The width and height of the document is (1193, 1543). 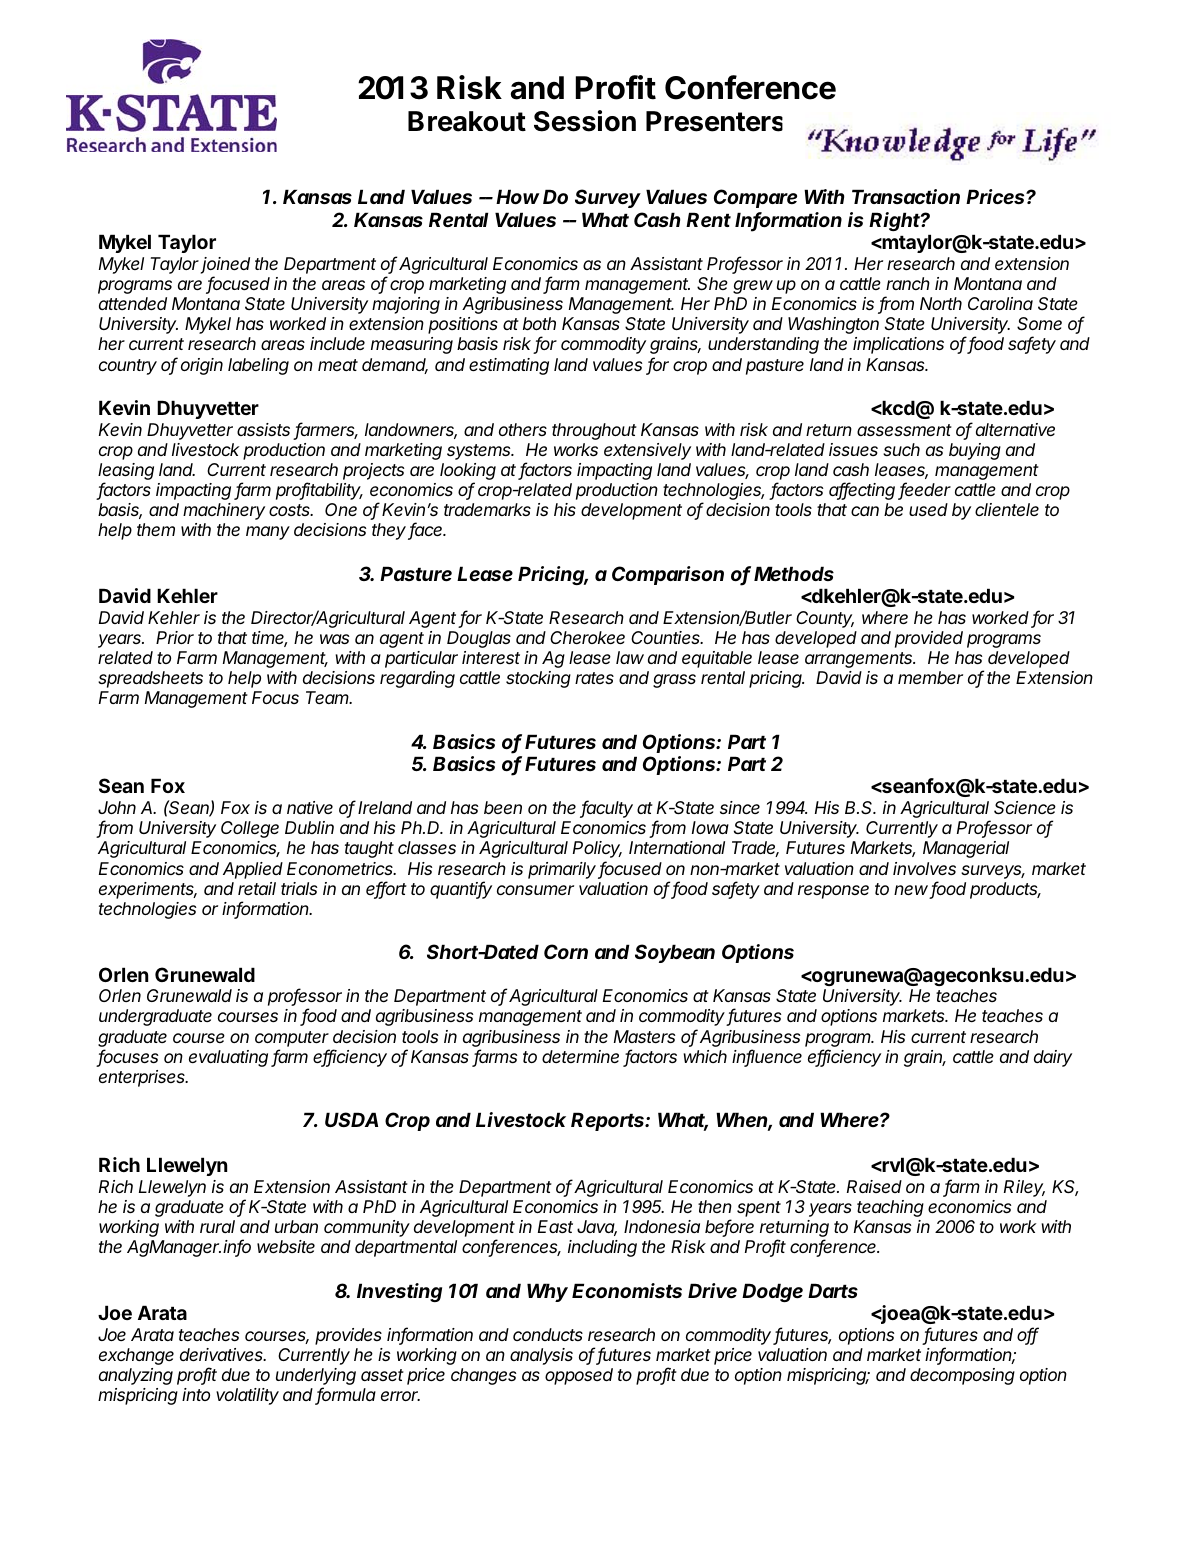 What do you see at coordinates (223, 1354) in the document?
I see `derivatives` at bounding box center [223, 1354].
